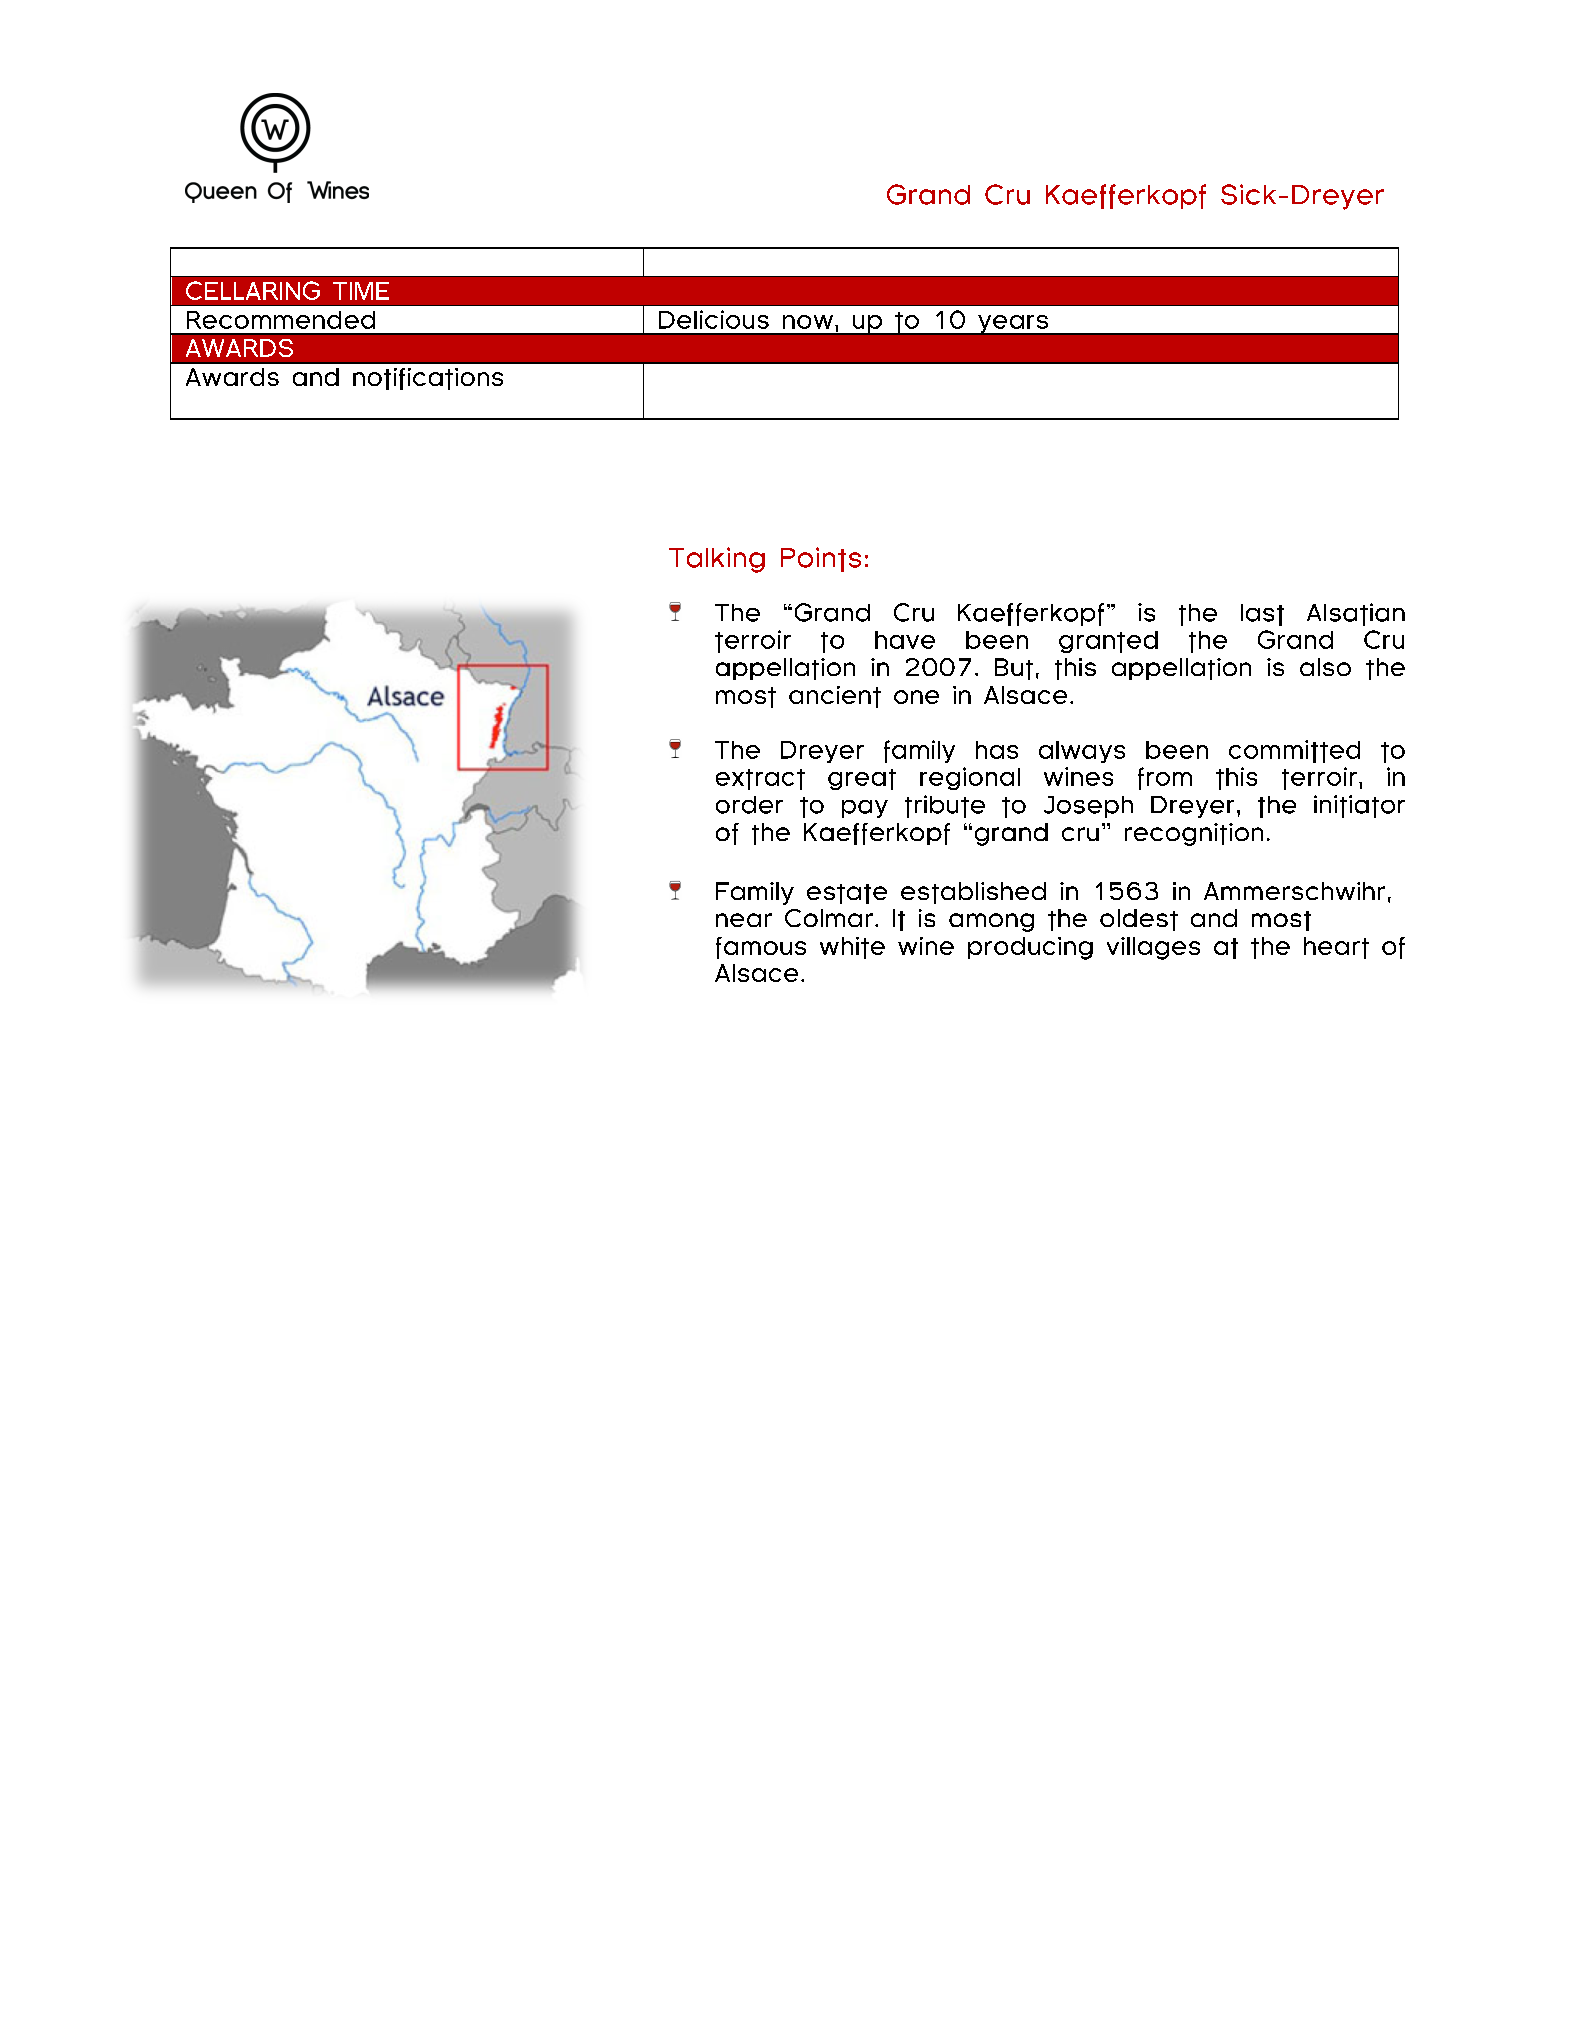 The width and height of the screenshot is (1569, 2030). What do you see at coordinates (744, 920) in the screenshot?
I see `near` at bounding box center [744, 920].
